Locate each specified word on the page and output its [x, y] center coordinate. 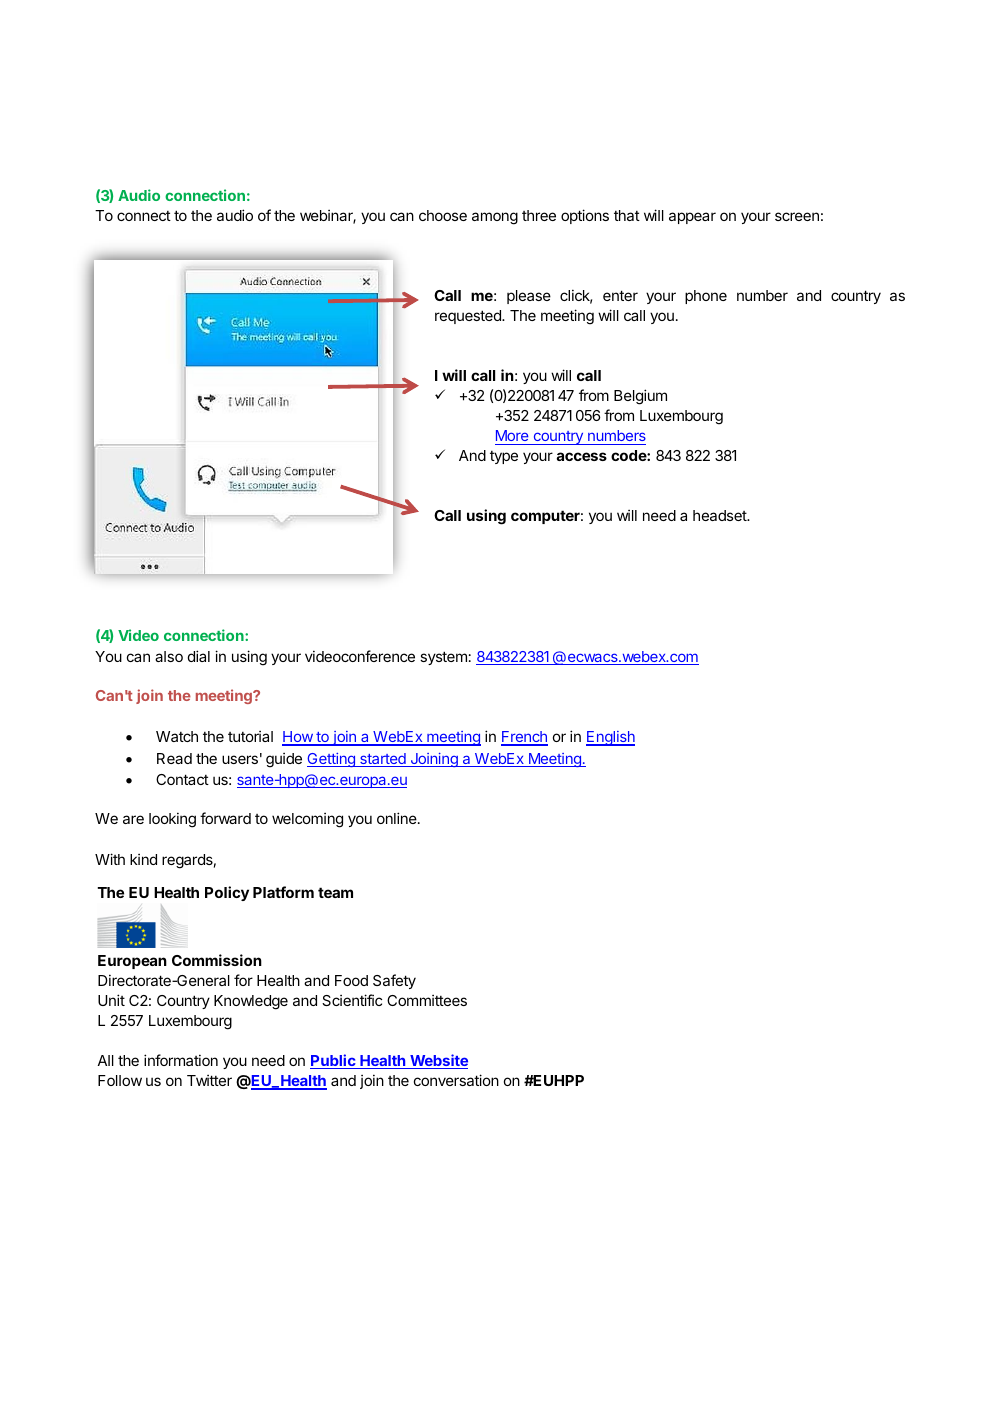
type [504, 457]
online [398, 818]
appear [692, 218]
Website [438, 1061]
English [610, 738]
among [495, 218]
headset [721, 515]
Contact [182, 779]
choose [443, 215]
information [181, 1060]
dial [199, 656]
